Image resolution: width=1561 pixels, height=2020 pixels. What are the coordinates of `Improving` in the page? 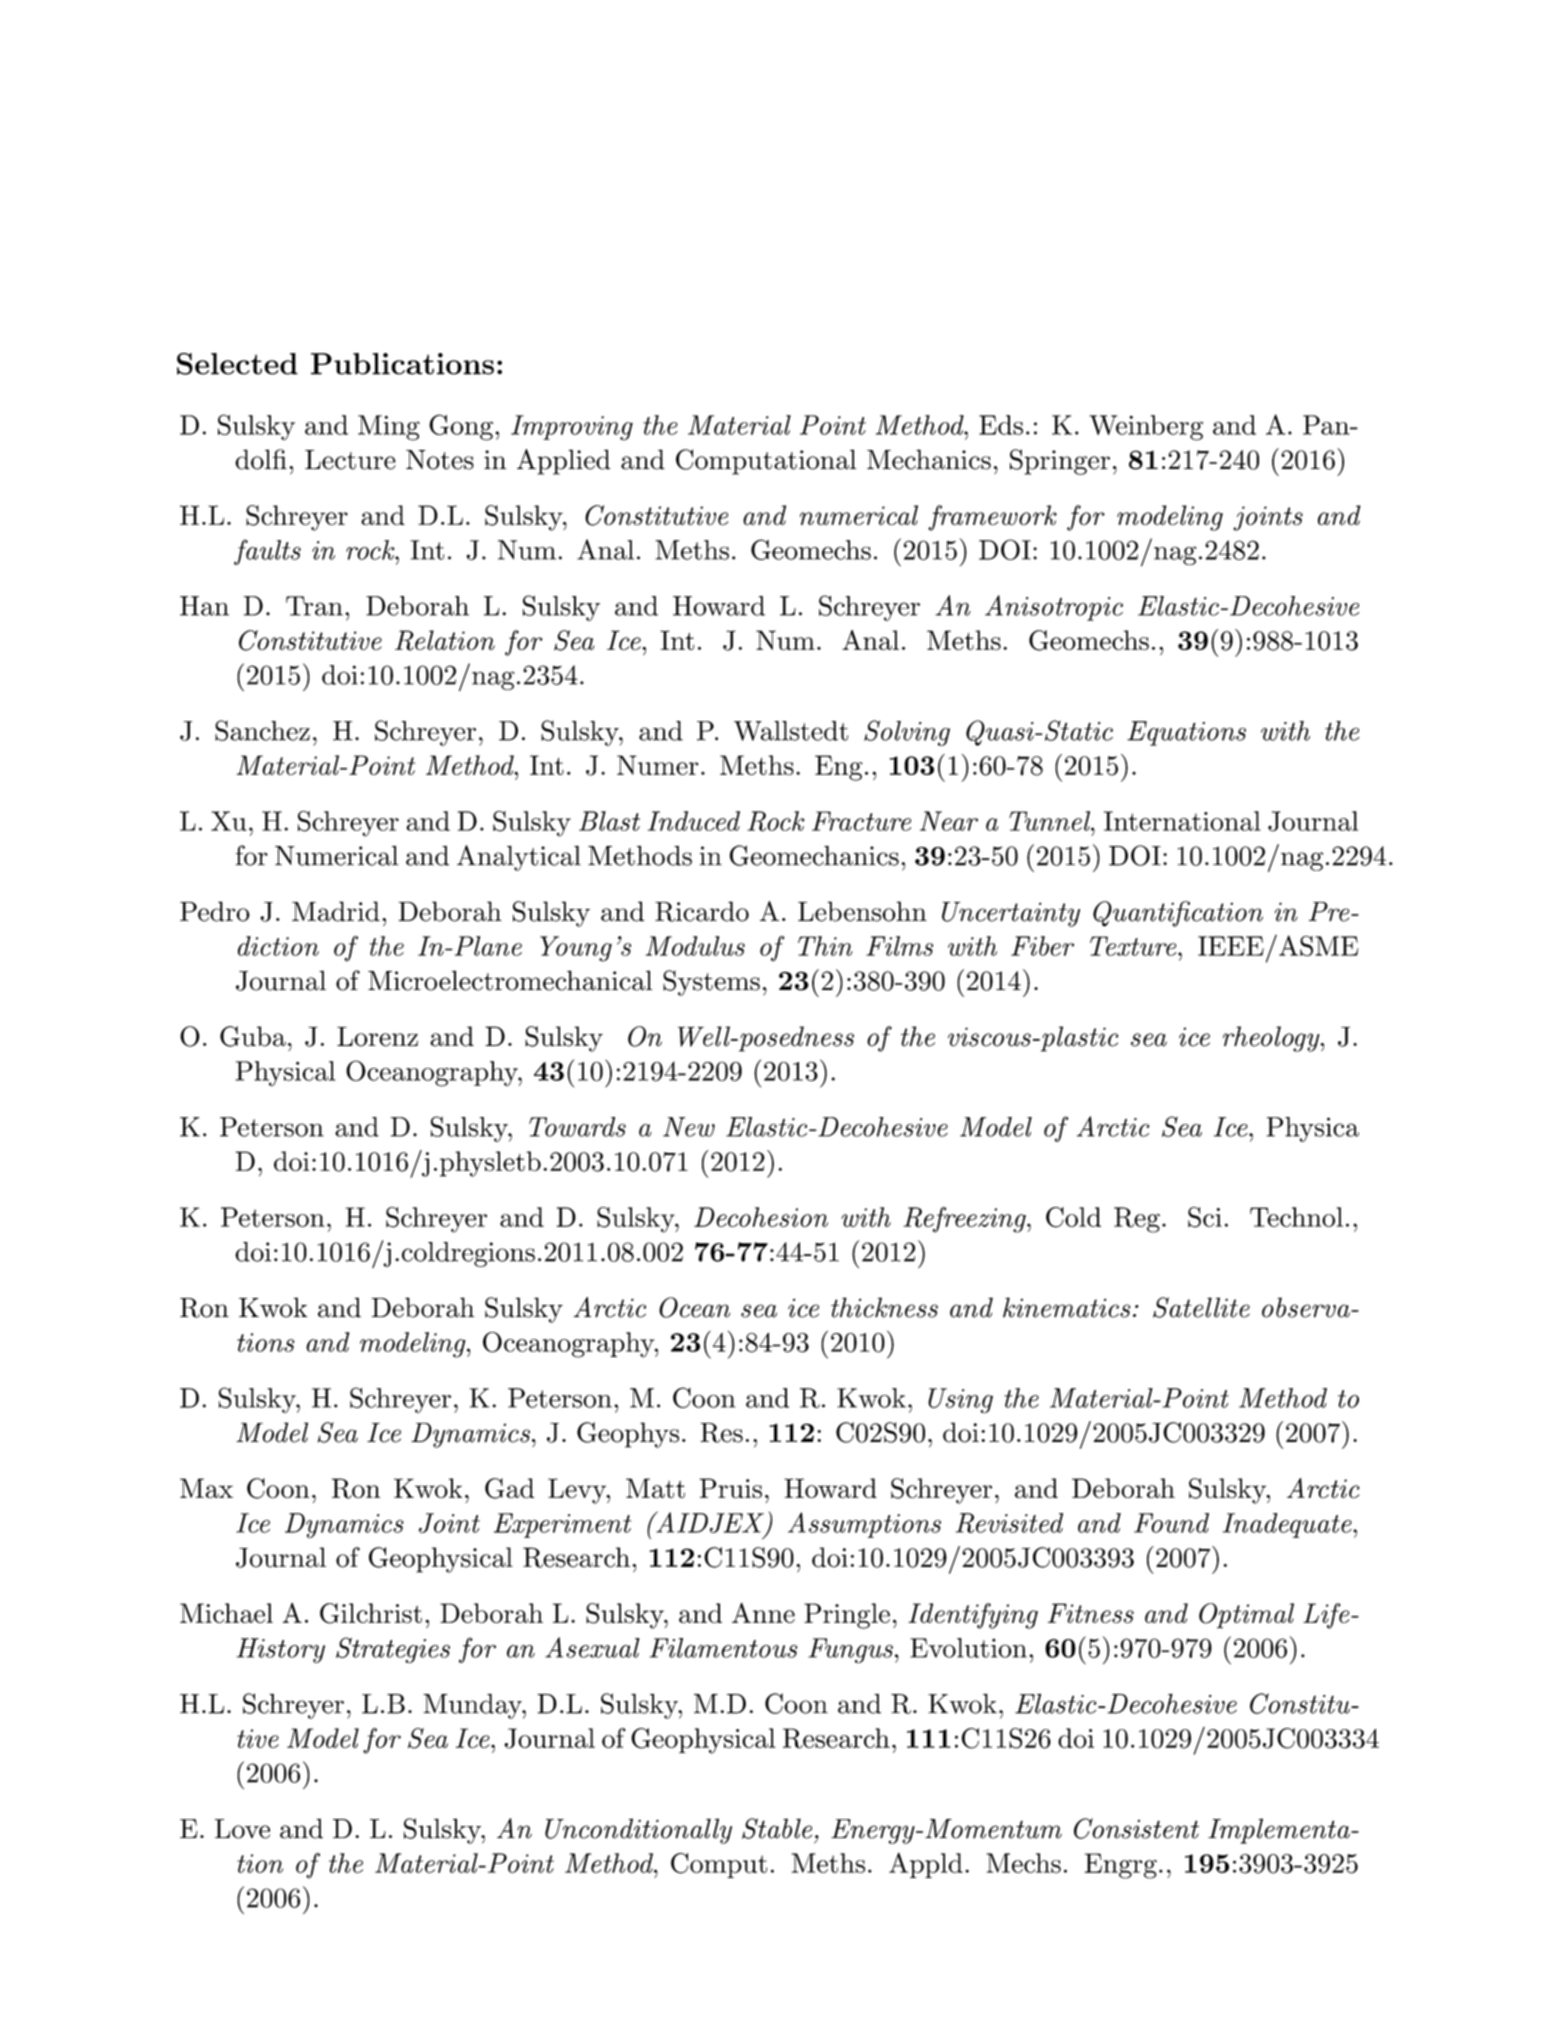 It's located at (572, 428).
